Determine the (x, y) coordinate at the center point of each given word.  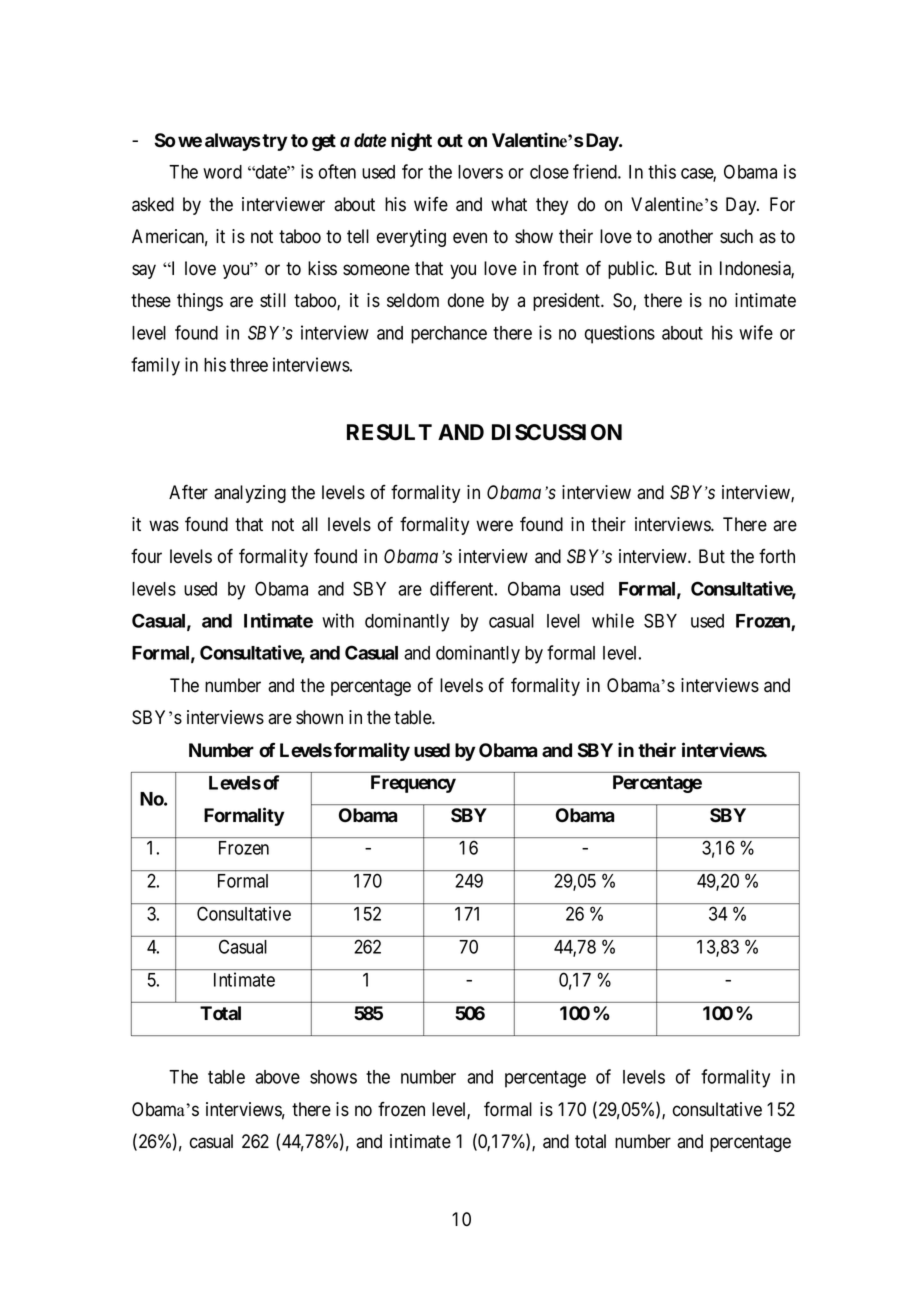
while (613, 620)
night (411, 141)
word (222, 172)
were (494, 526)
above (277, 1077)
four (146, 556)
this (662, 171)
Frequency (413, 784)
